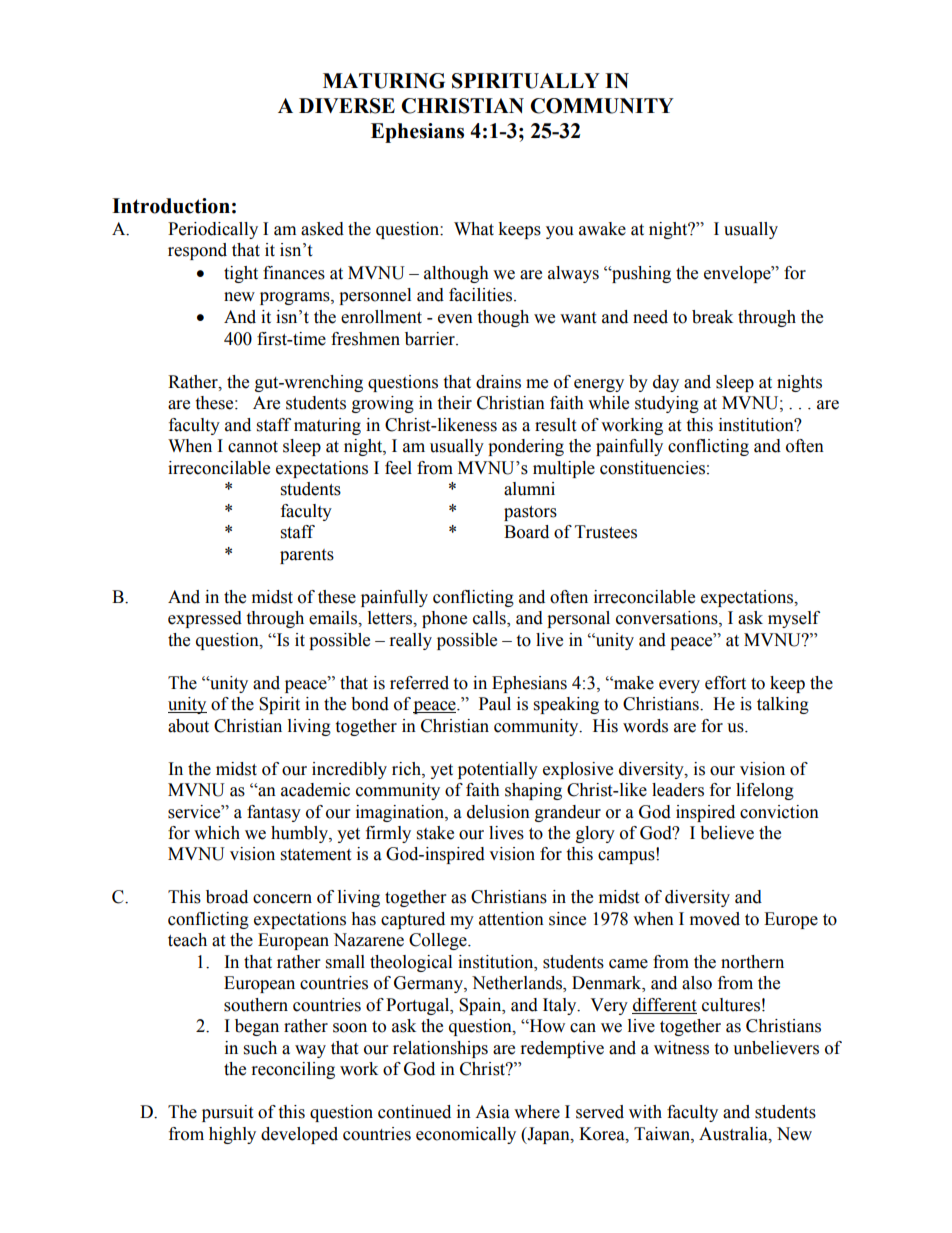 The width and height of the page is (952, 1233). I want to click on moved, so click(715, 919).
